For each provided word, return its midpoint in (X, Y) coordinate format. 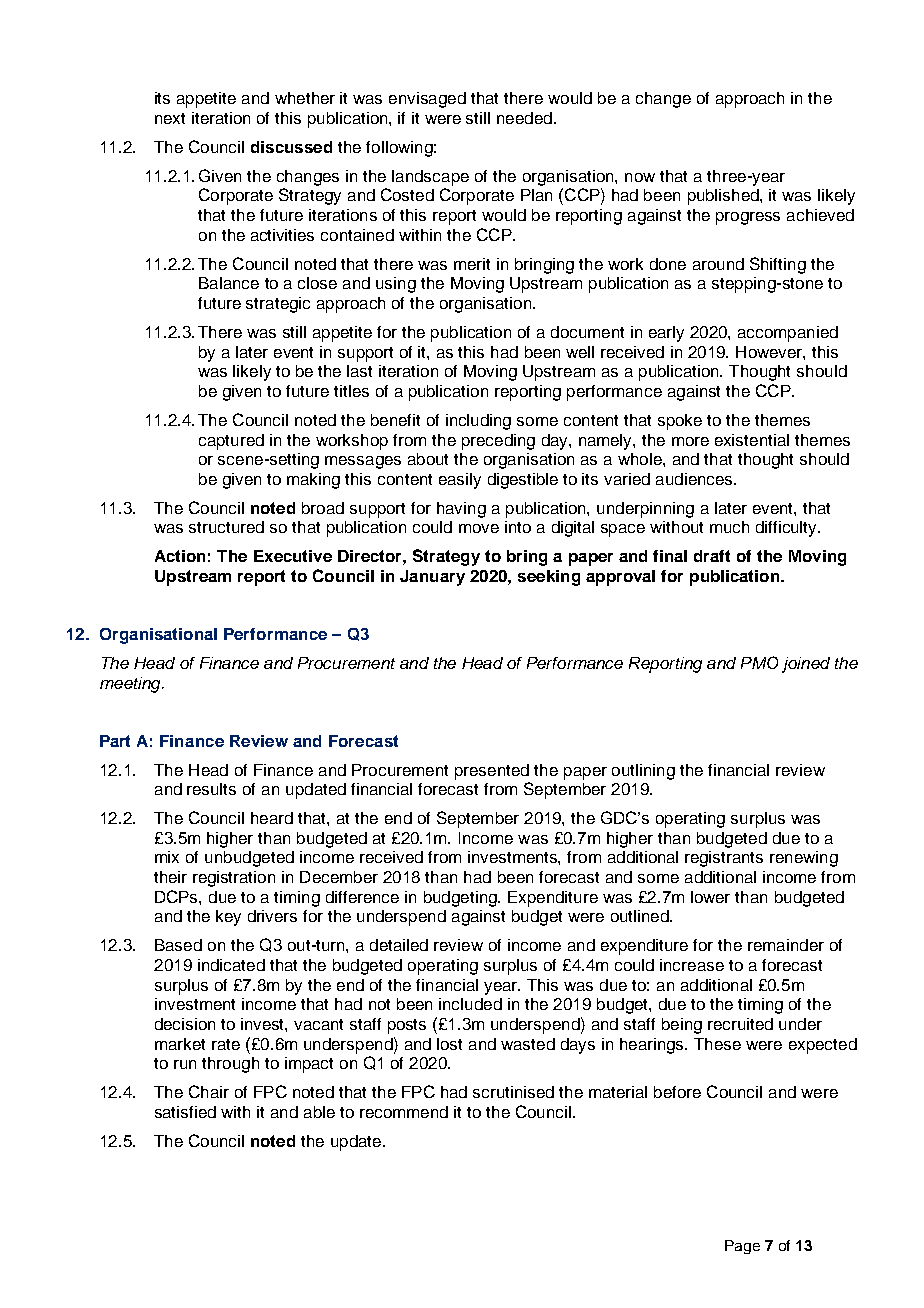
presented (492, 772)
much (729, 527)
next (170, 118)
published (724, 197)
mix (167, 857)
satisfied (185, 1112)
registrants (724, 859)
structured (226, 527)
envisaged (427, 100)
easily (460, 481)
